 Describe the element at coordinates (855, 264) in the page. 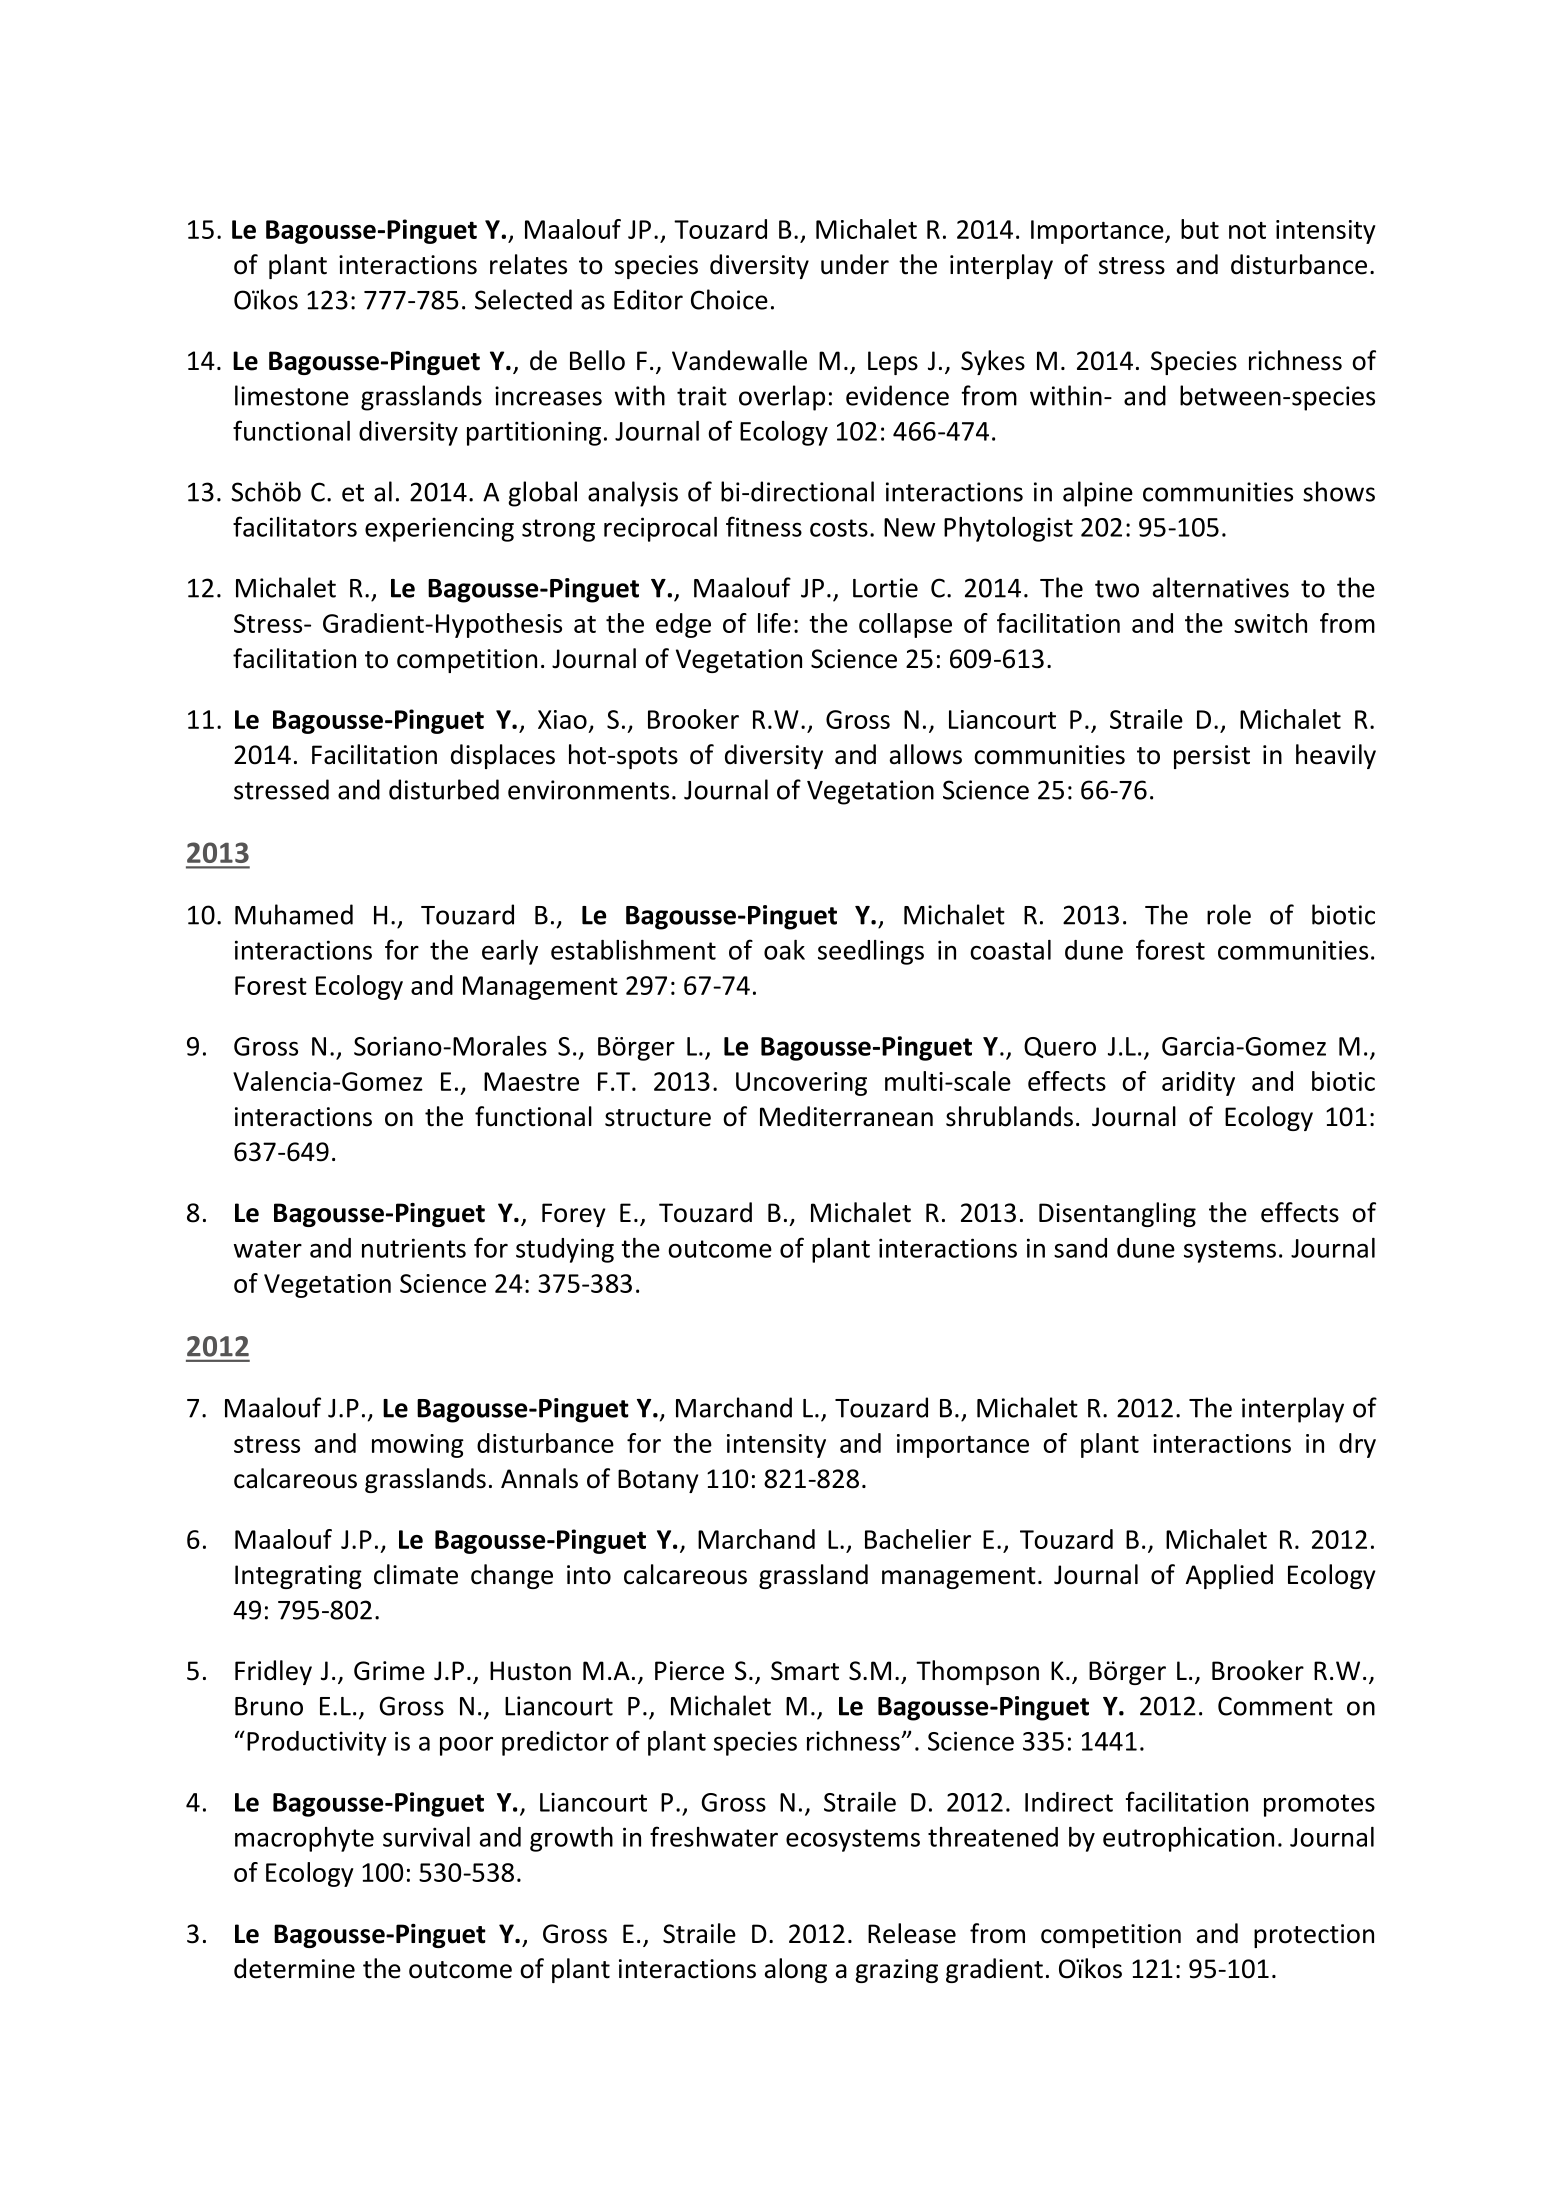

I see `under` at that location.
